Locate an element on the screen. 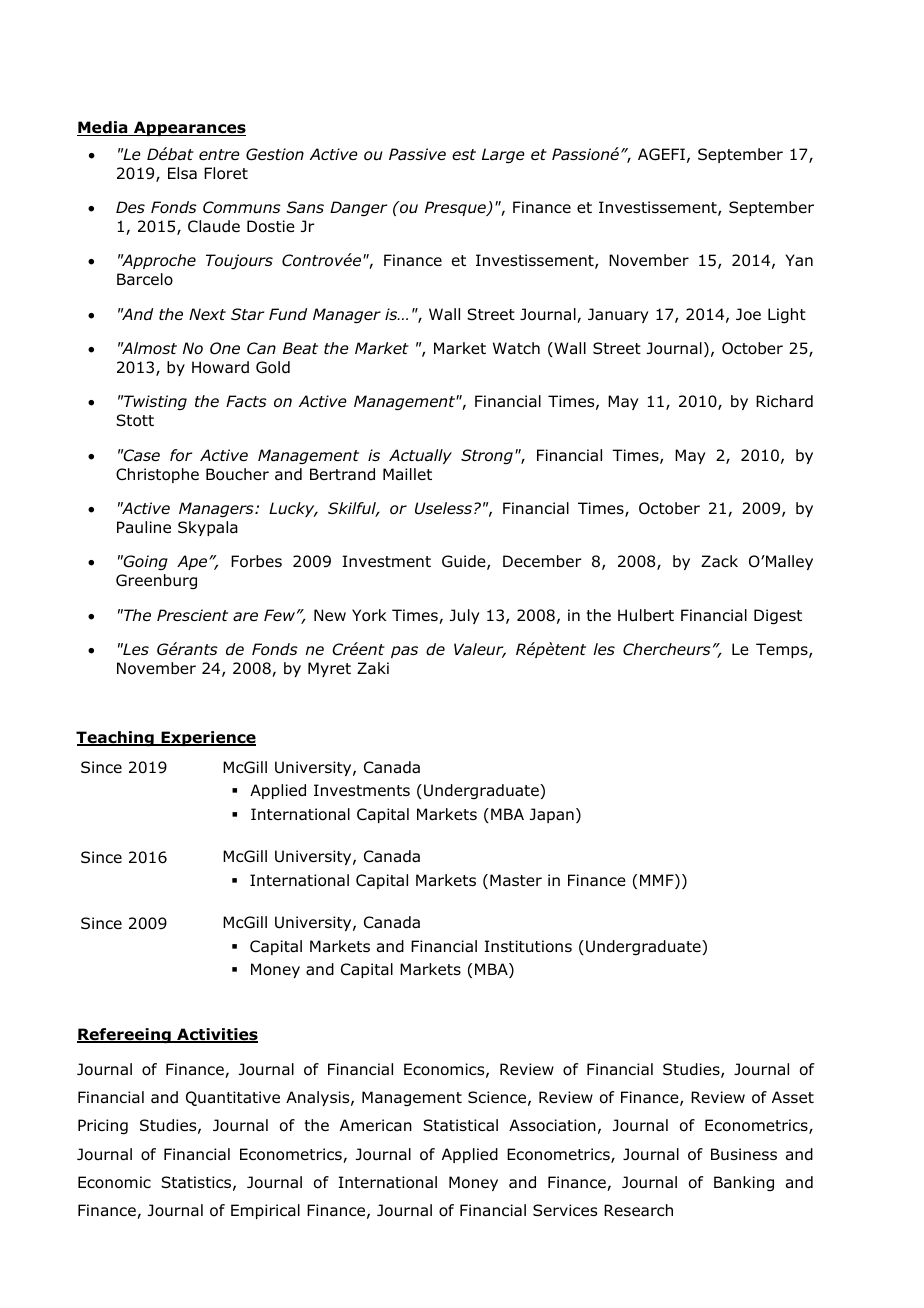 This screenshot has width=924, height=1308. Empirical is located at coordinates (265, 1211).
